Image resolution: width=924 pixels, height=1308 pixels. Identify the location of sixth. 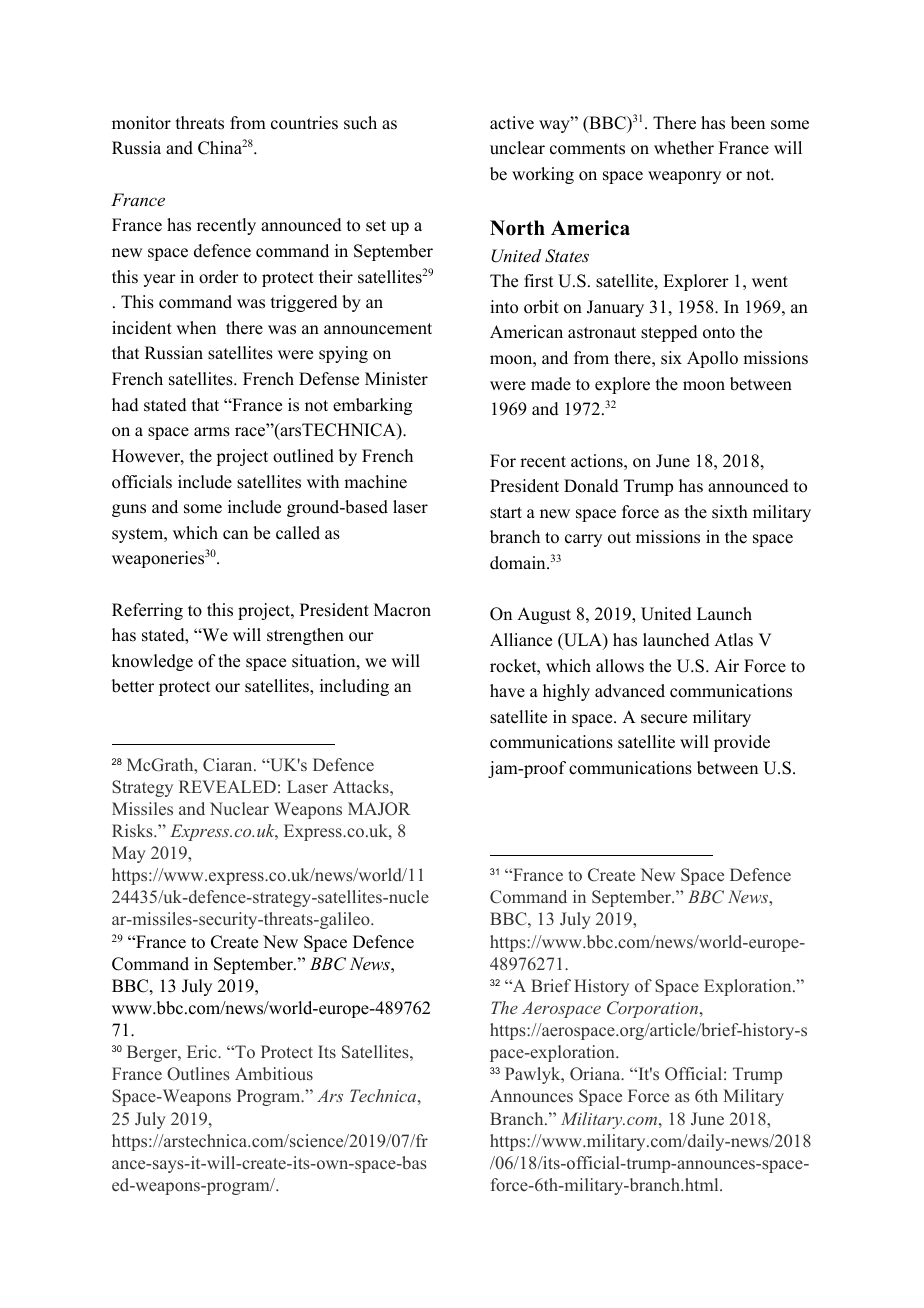
(730, 512).
